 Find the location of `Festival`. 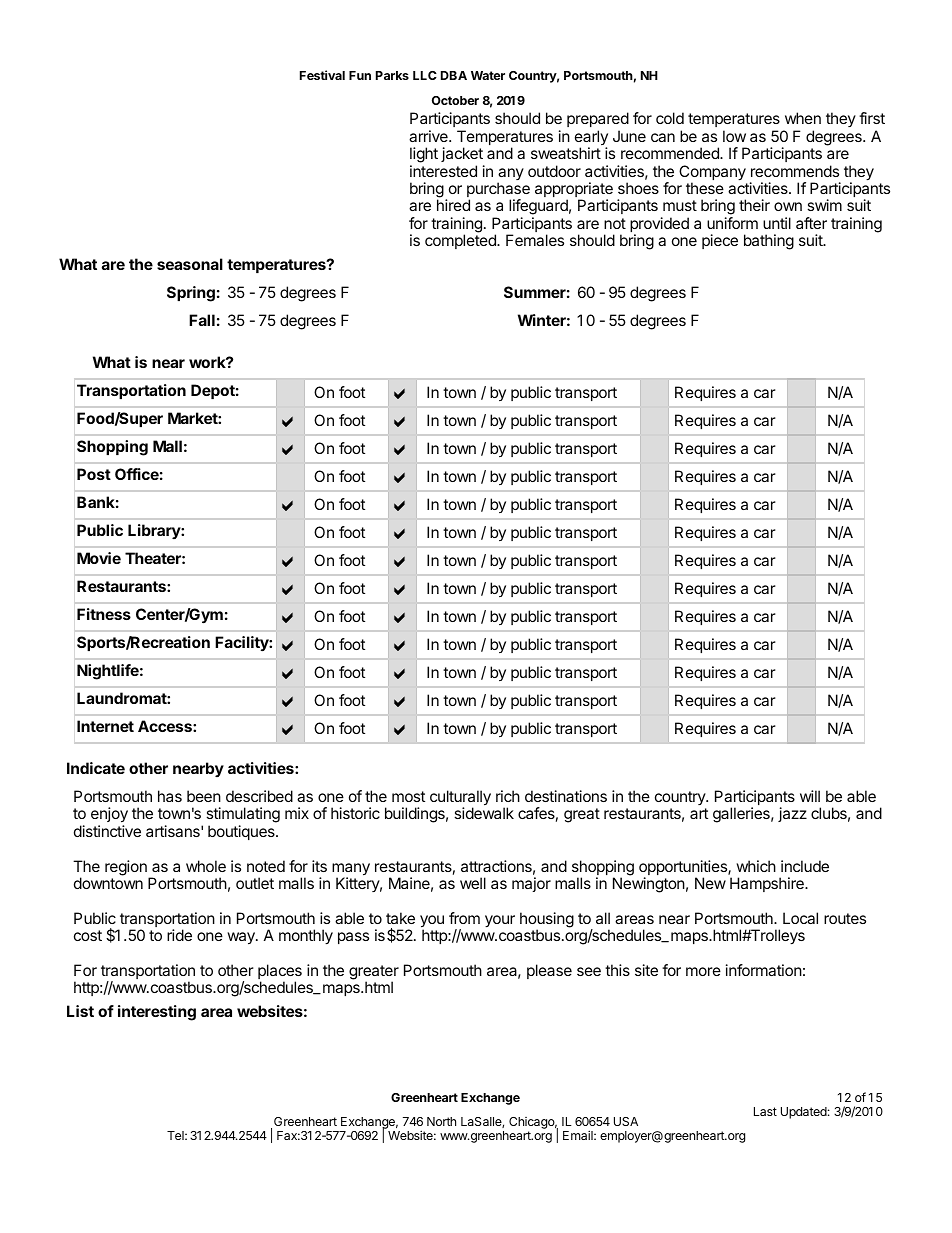

Festival is located at coordinates (322, 75).
